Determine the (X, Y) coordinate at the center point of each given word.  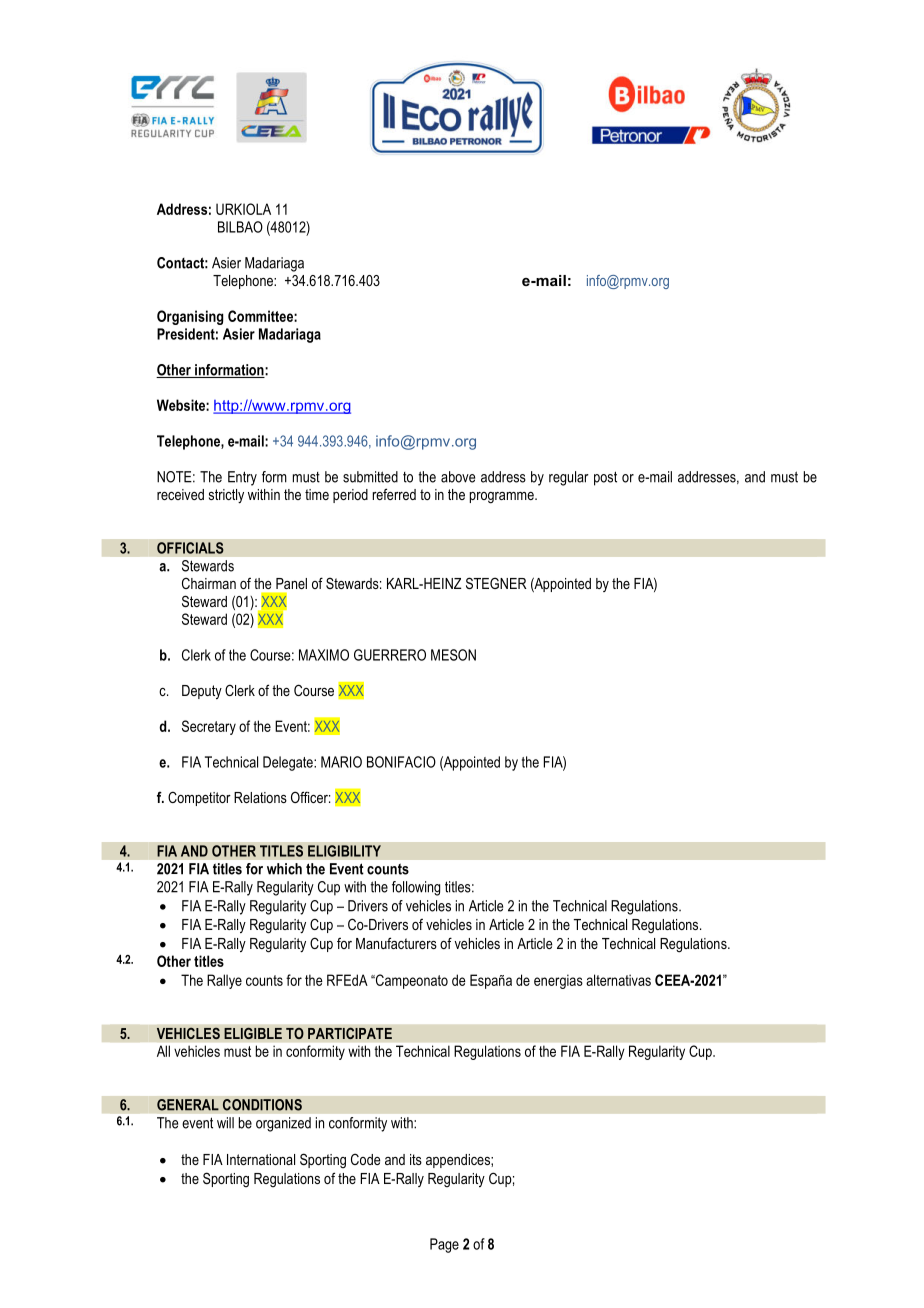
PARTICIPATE (350, 1033)
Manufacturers (396, 943)
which (284, 869)
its (416, 1159)
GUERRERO (390, 655)
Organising (190, 317)
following (416, 888)
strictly (226, 496)
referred (394, 494)
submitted (370, 477)
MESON (453, 655)
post (605, 478)
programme (503, 498)
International (261, 1159)
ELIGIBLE (253, 1033)
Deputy (202, 692)
